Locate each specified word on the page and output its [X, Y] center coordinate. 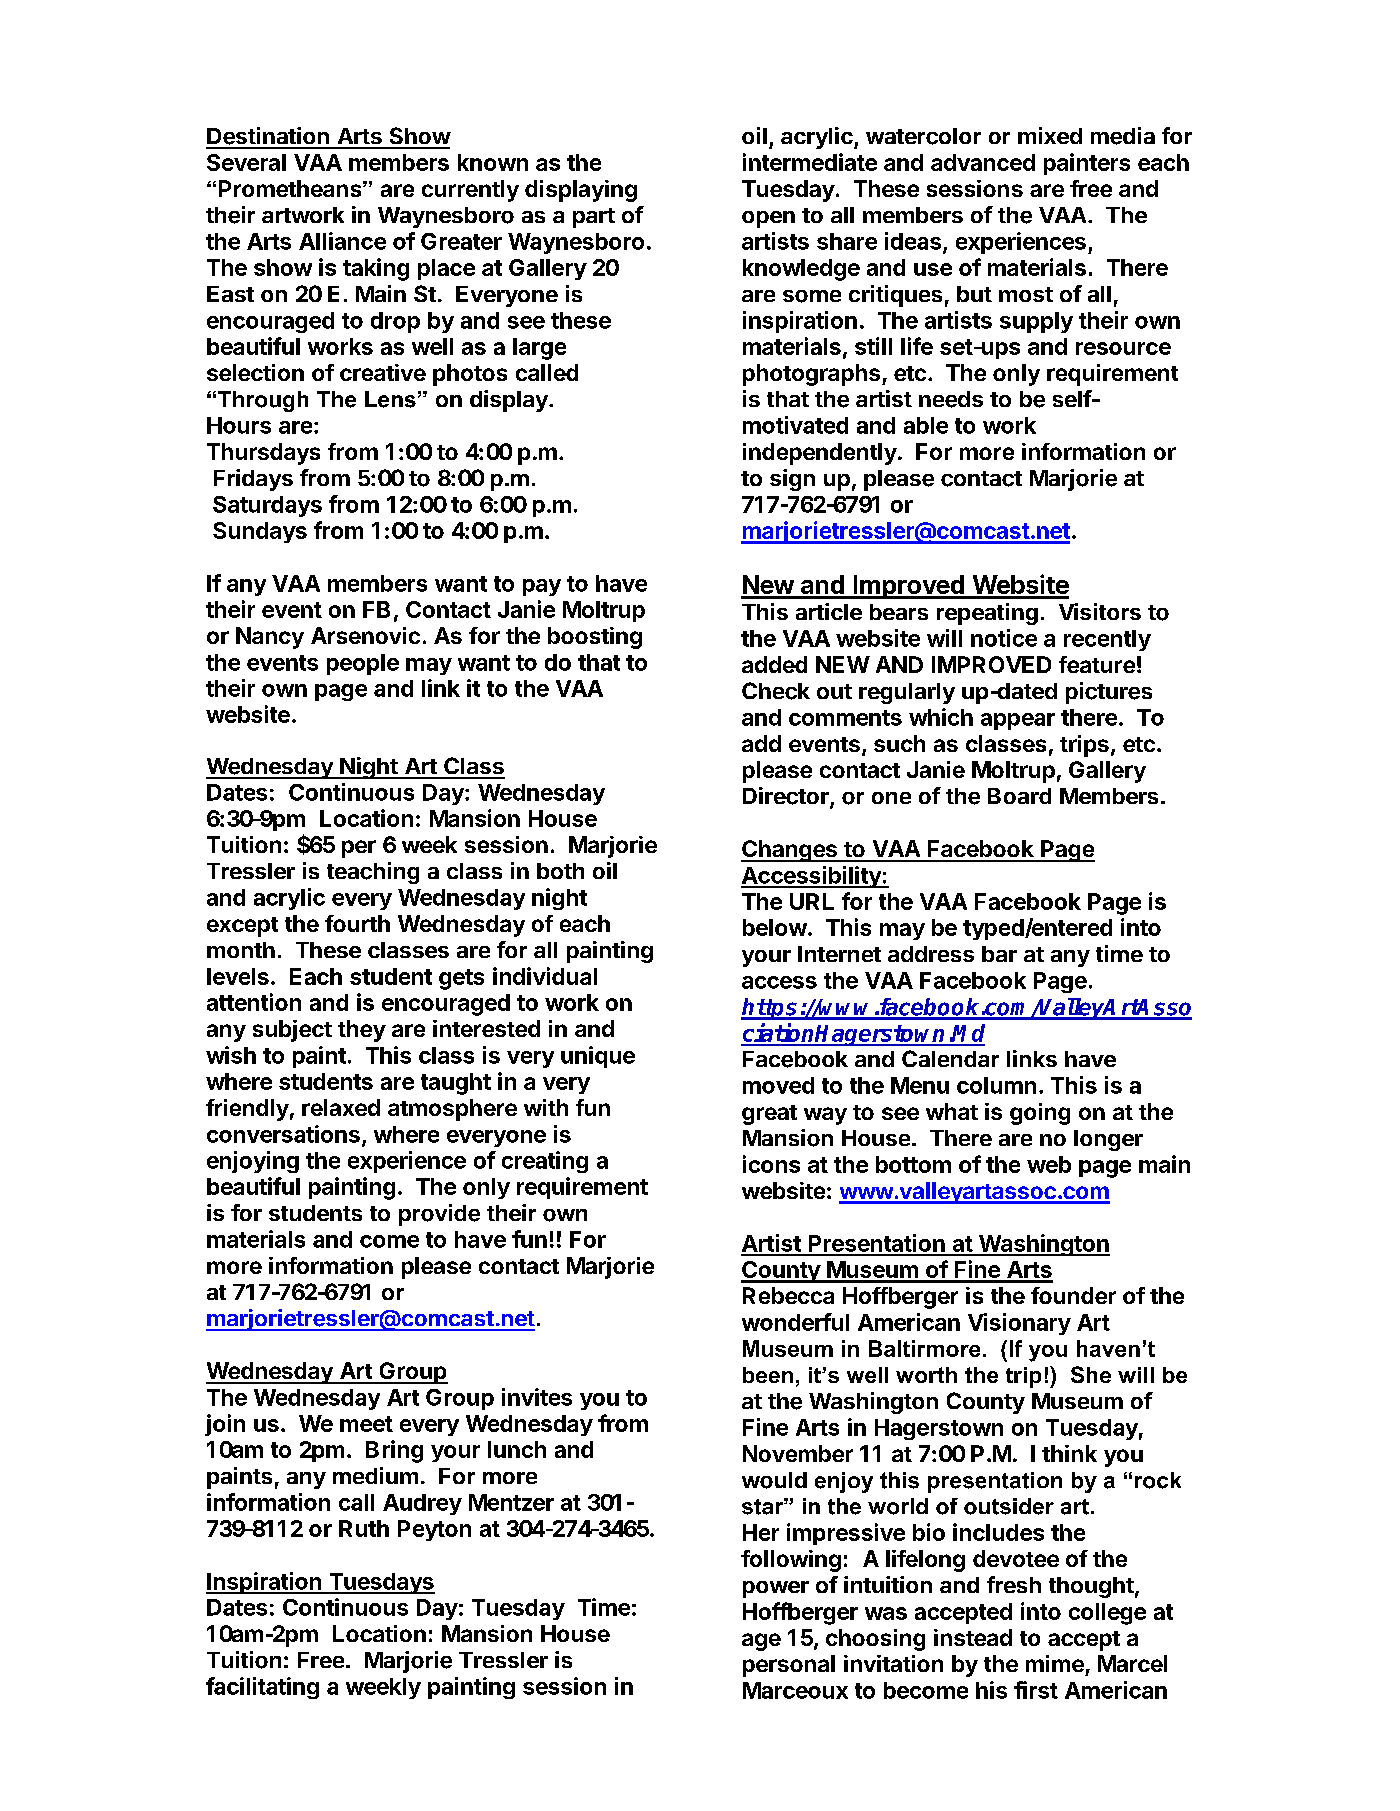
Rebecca [788, 1295]
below [775, 927]
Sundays [260, 532]
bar [999, 954]
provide [439, 1215]
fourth [357, 923]
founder [1073, 1295]
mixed [1050, 135]
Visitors [1100, 611]
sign [792, 480]
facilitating [262, 1688]
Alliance [342, 241]
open [768, 219]
